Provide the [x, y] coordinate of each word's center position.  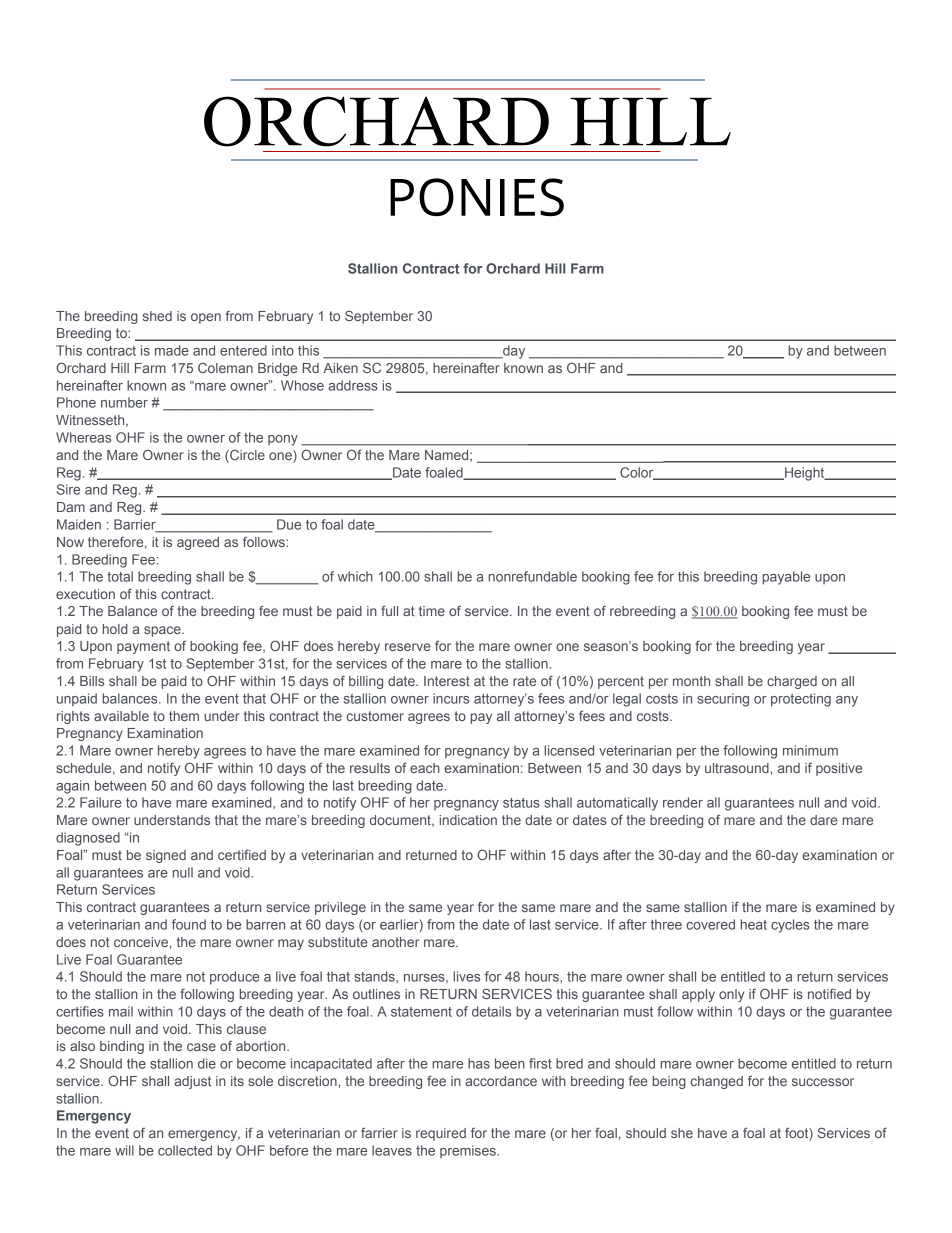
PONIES [477, 197]
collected [185, 1150]
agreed [198, 543]
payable [786, 578]
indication [468, 820]
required [441, 1134]
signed [166, 856]
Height [805, 474]
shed [157, 316]
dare [824, 820]
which [355, 576]
